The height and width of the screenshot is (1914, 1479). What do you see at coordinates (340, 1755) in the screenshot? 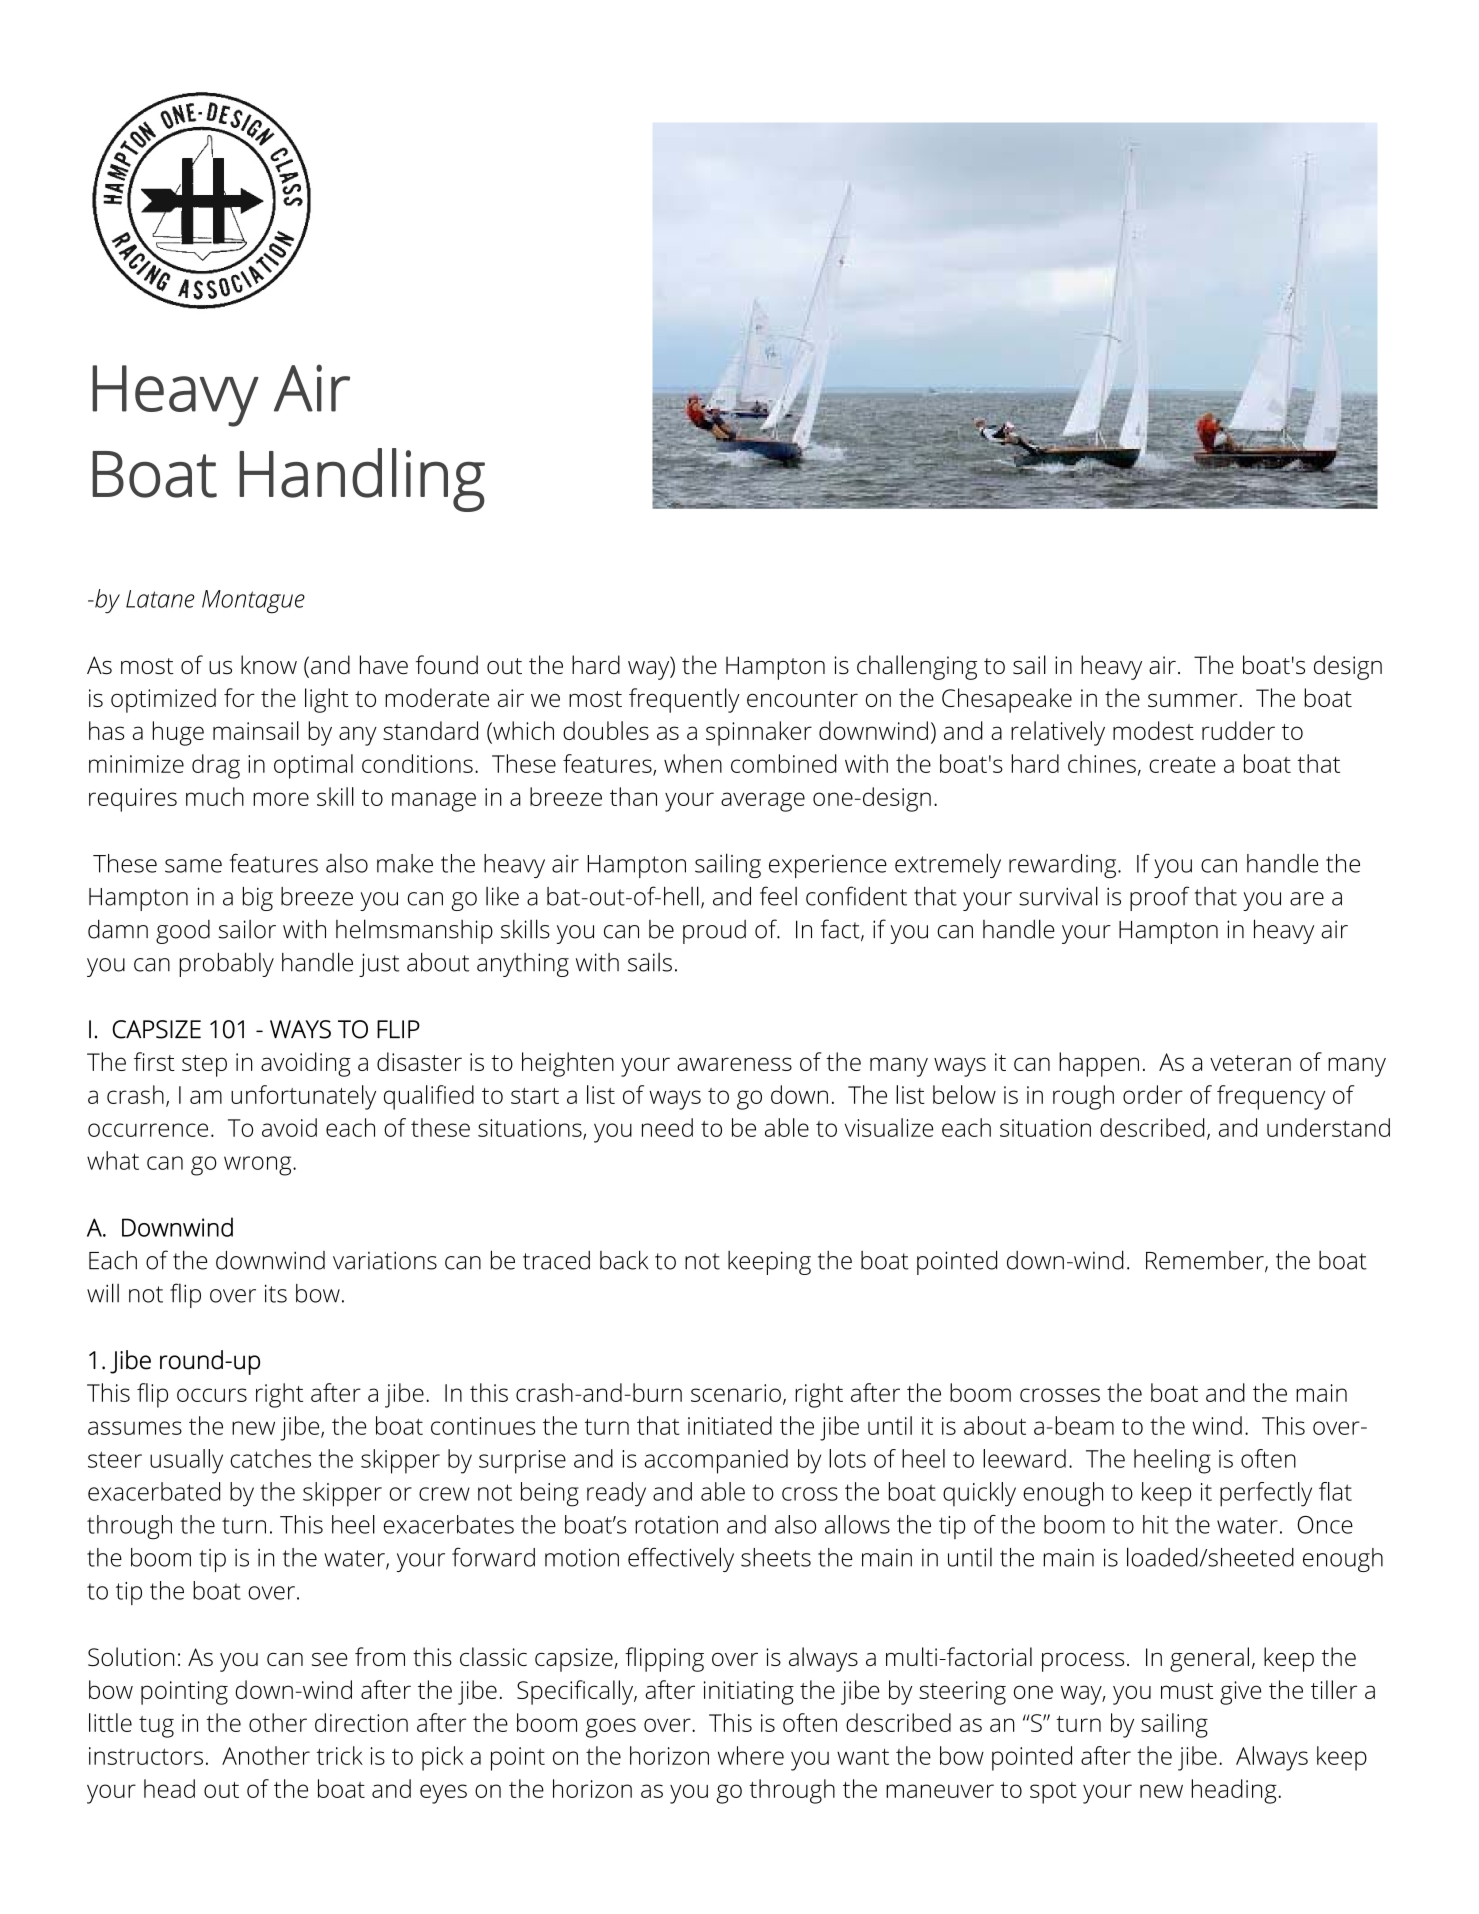
I see `trick` at bounding box center [340, 1755].
